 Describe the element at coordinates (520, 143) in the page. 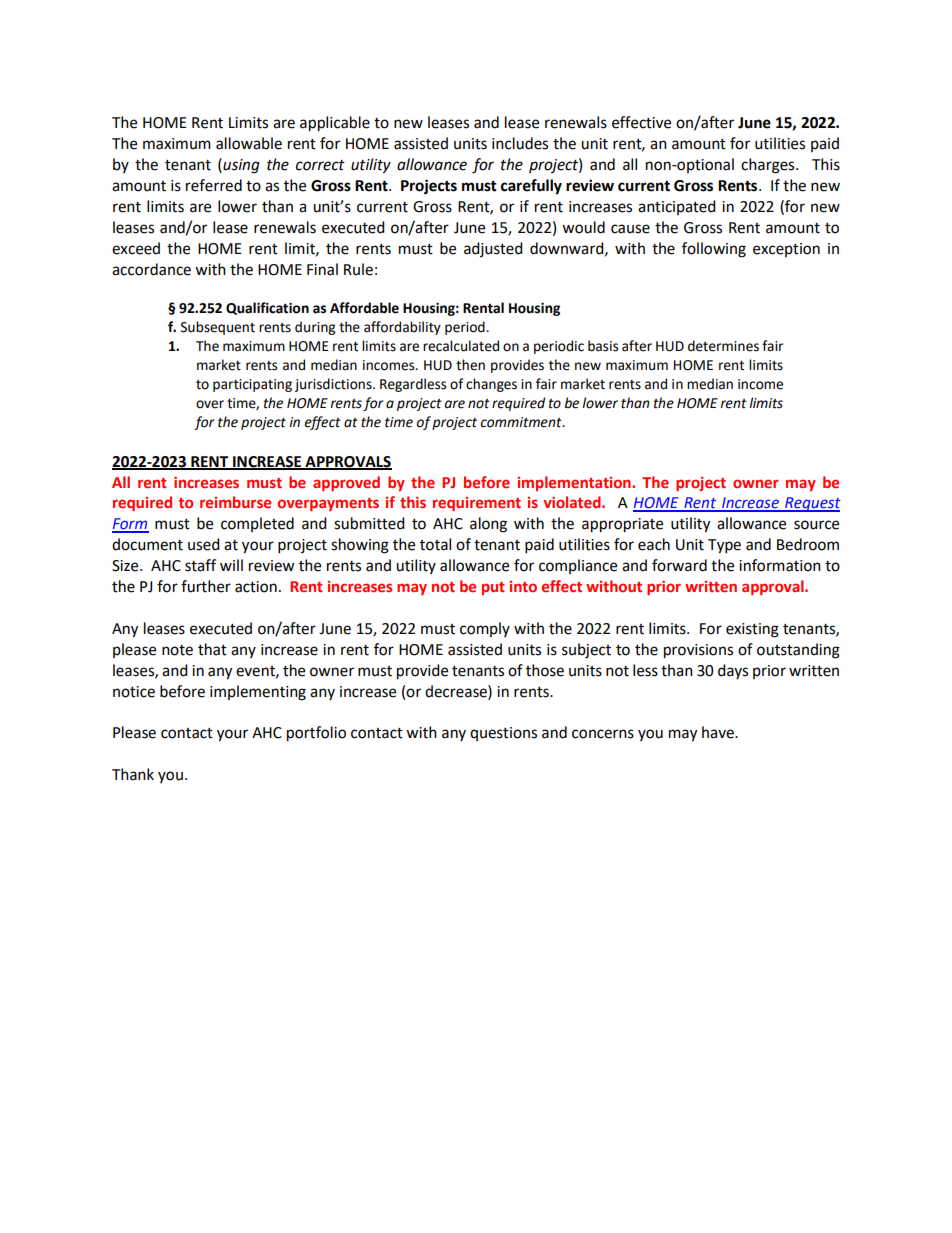

I see `includes` at that location.
